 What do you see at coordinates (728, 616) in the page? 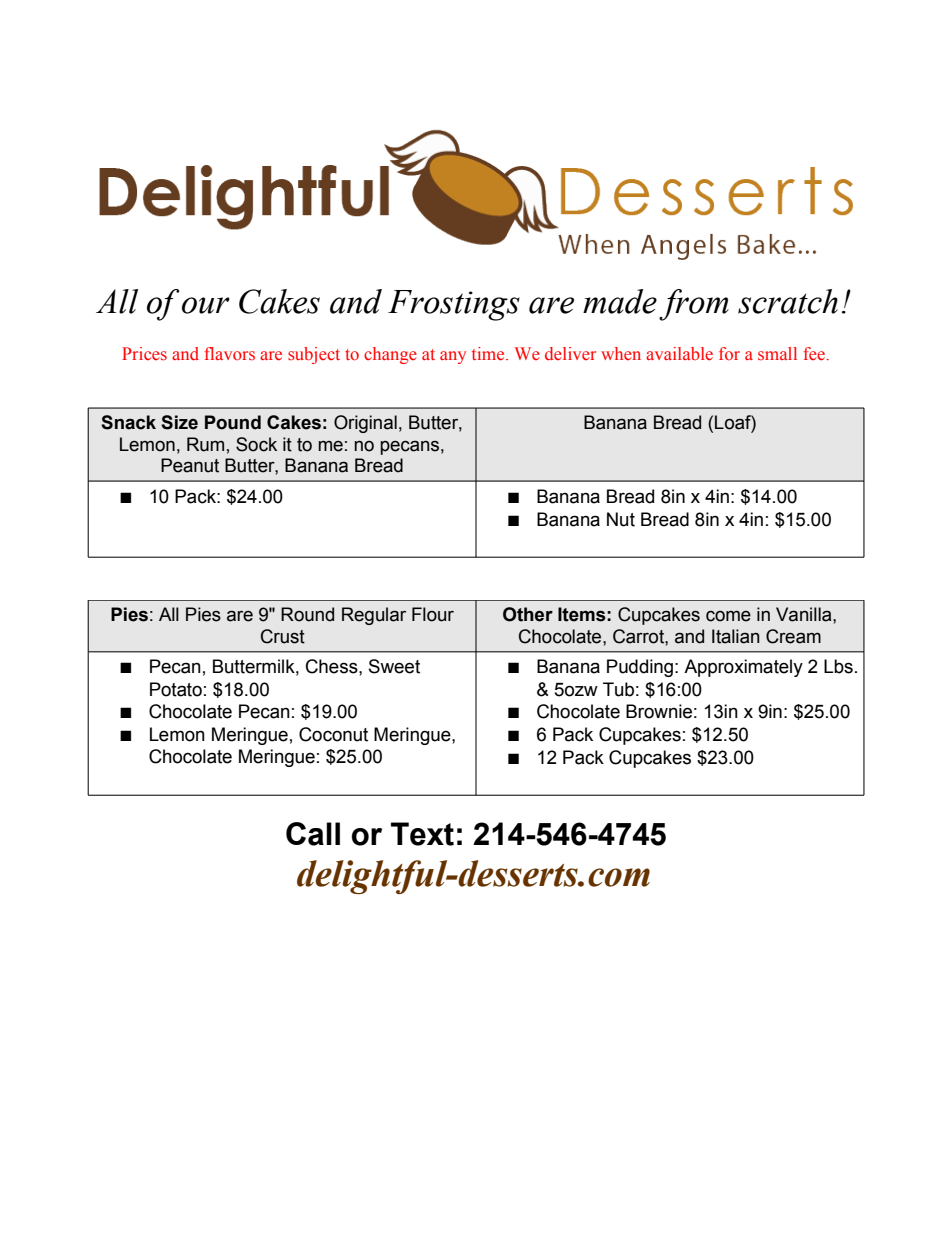
I see `come` at bounding box center [728, 616].
